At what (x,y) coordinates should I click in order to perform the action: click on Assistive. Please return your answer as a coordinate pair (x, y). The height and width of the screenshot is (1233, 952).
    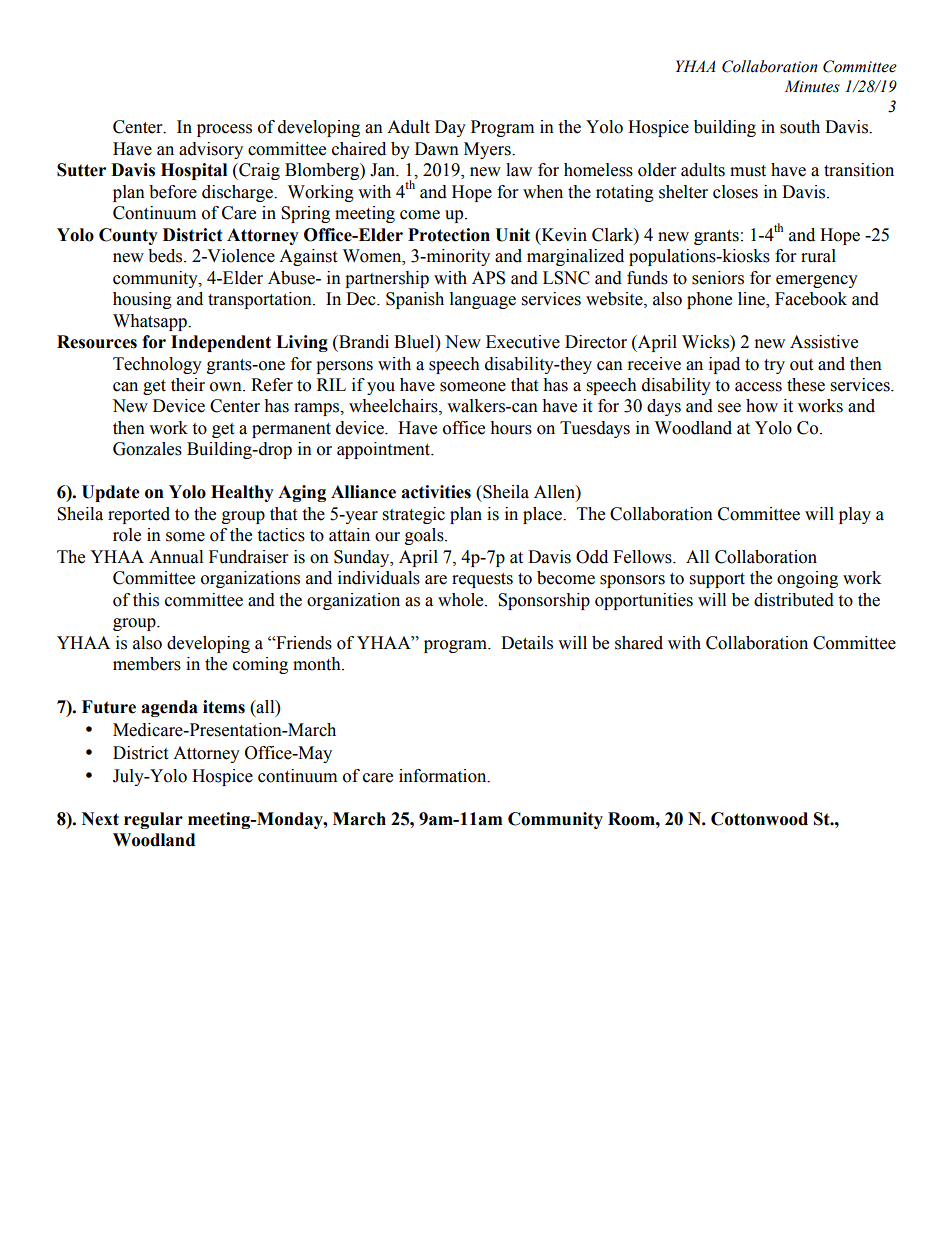
    Looking at the image, I should click on (824, 342).
